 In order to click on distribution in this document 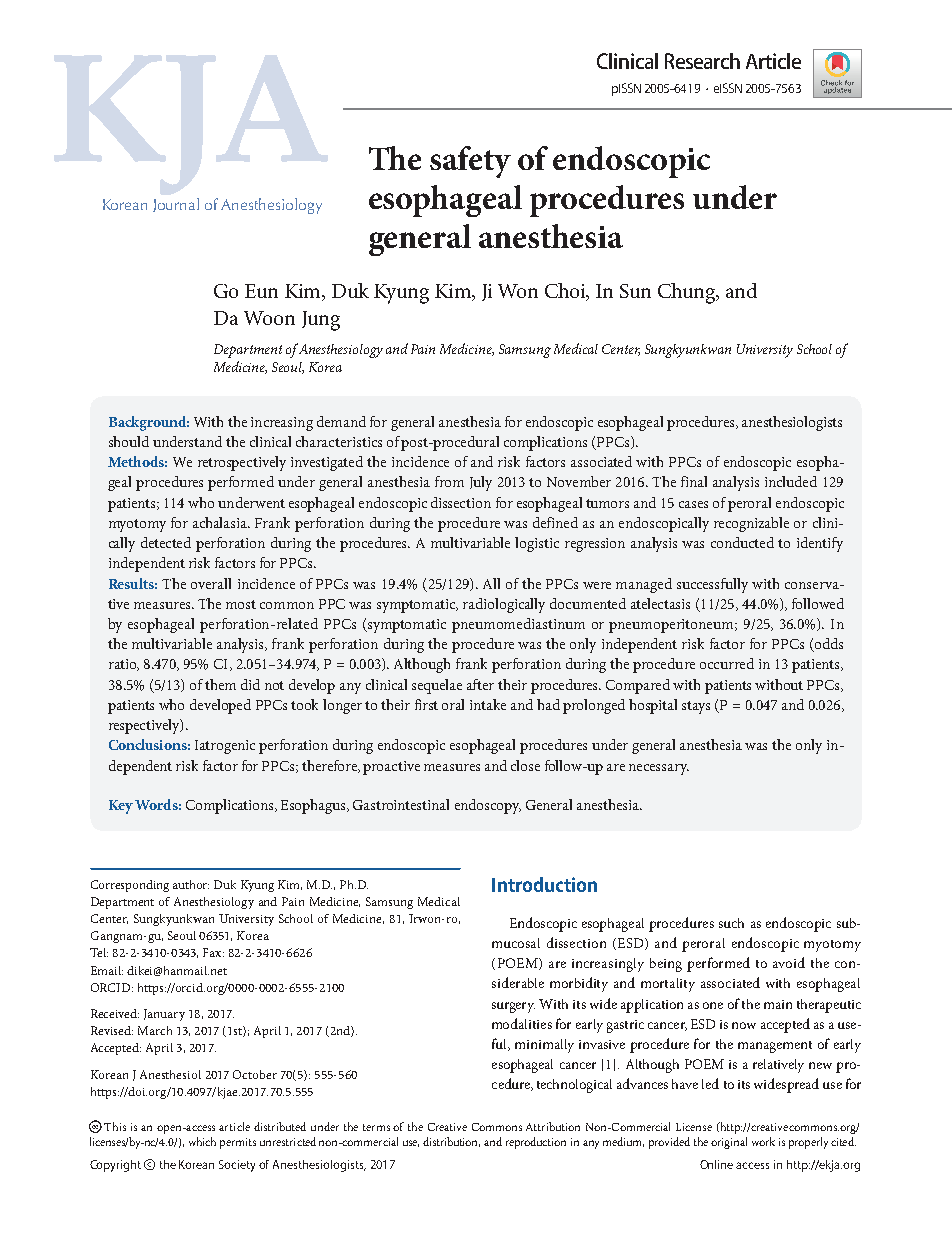, I will do `click(451, 1142)`.
